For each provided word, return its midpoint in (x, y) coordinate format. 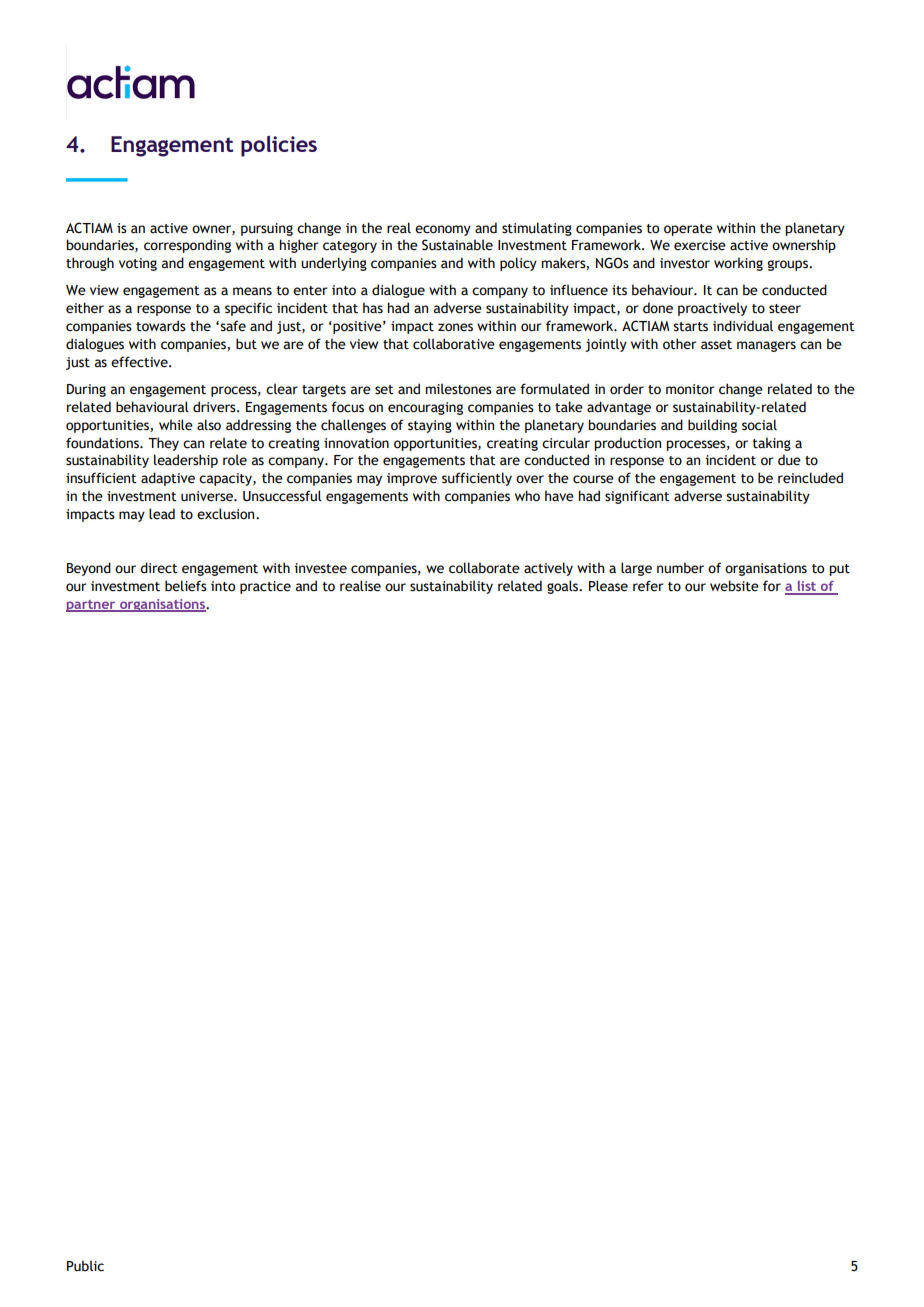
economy (443, 230)
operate (688, 230)
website (734, 586)
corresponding (187, 246)
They (163, 444)
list (807, 587)
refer (648, 586)
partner (92, 606)
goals (564, 587)
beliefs (186, 586)
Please (608, 586)
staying (430, 426)
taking (771, 444)
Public (85, 1266)
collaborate (484, 568)
